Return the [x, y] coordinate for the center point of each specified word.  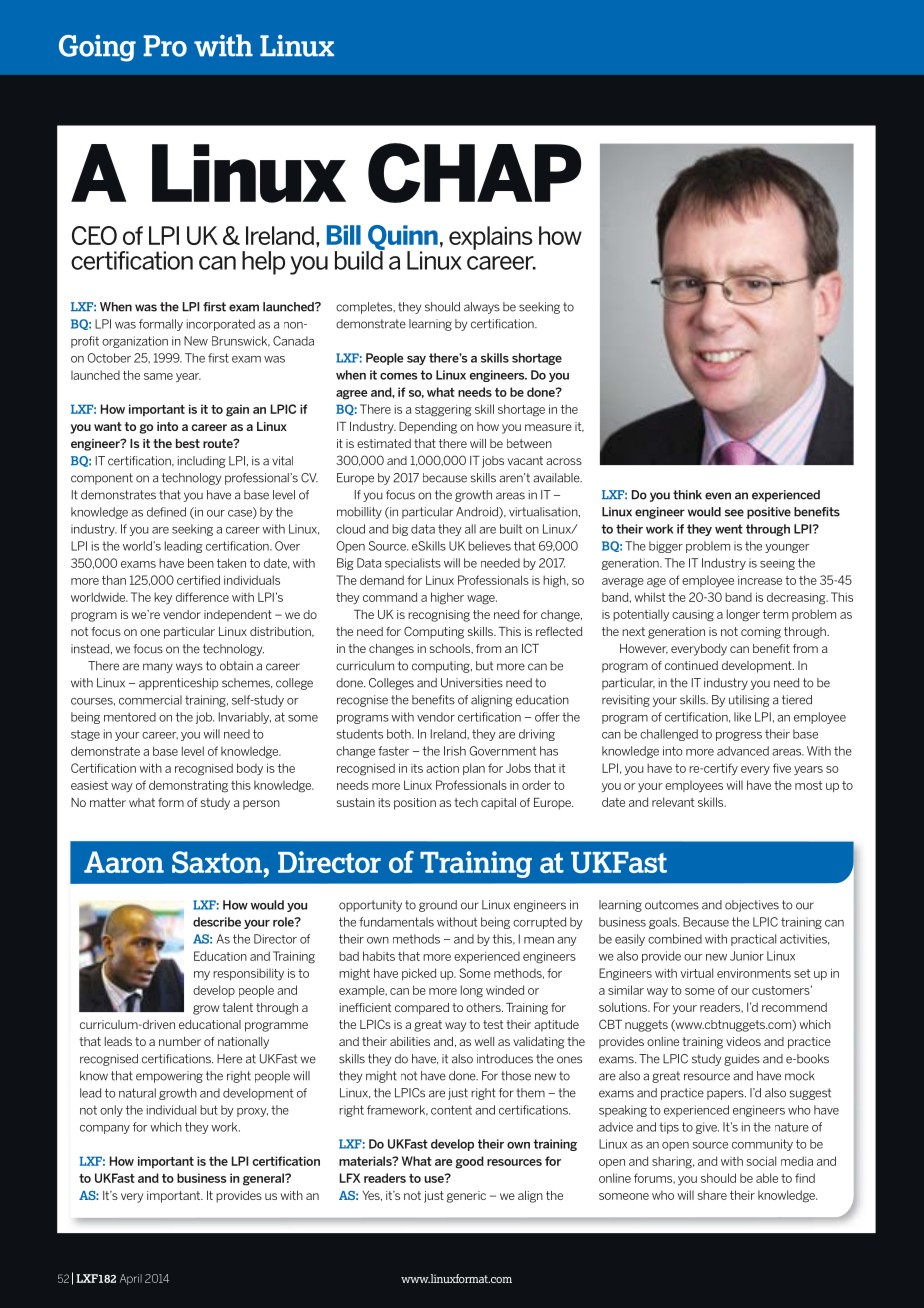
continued [691, 665]
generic [466, 1197]
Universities [472, 683]
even [718, 496]
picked [419, 974]
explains [490, 238]
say [416, 360]
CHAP [474, 173]
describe [217, 922]
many [158, 668]
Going [97, 48]
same [158, 376]
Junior [747, 956]
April [131, 1279]
